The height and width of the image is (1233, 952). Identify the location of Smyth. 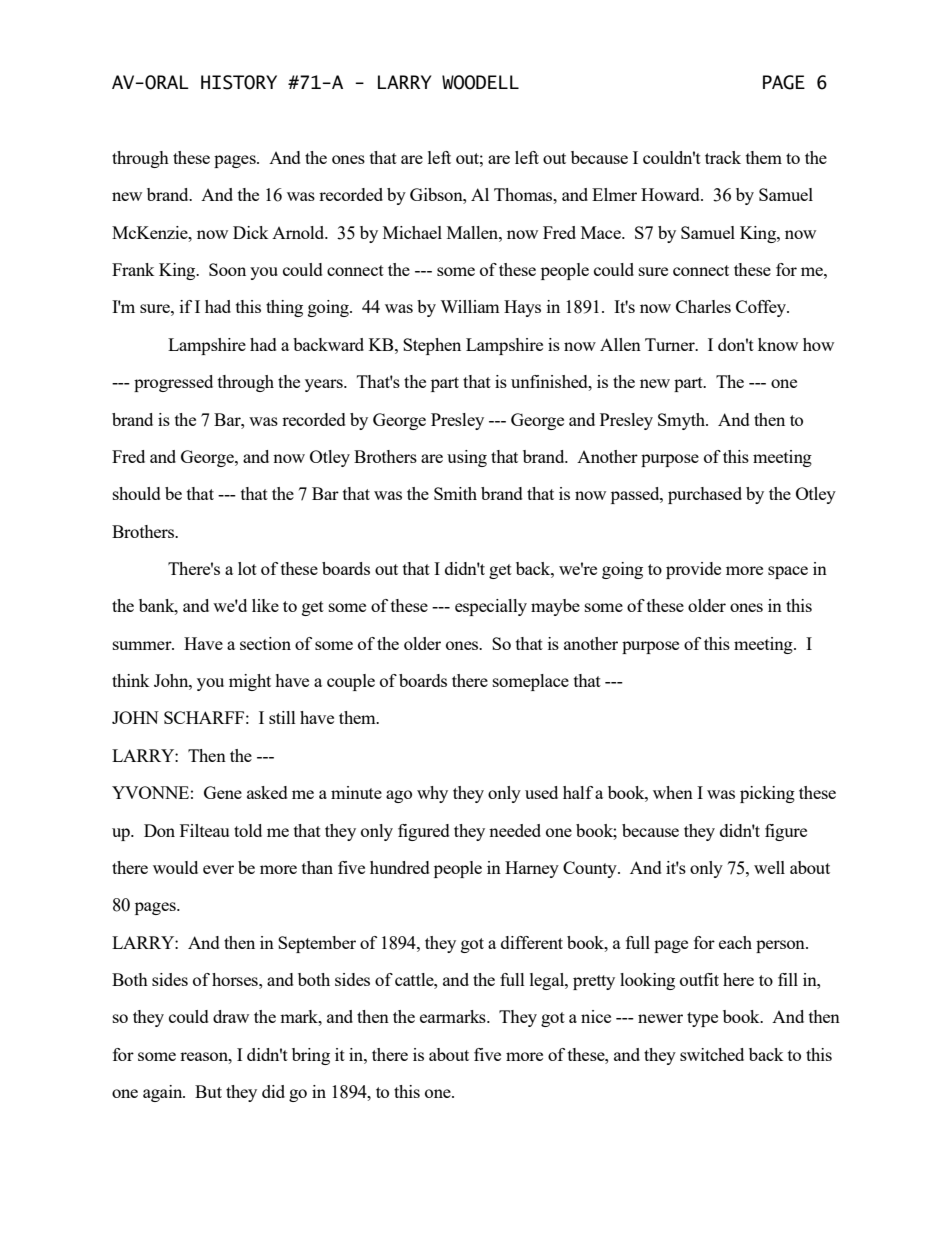
(683, 421).
